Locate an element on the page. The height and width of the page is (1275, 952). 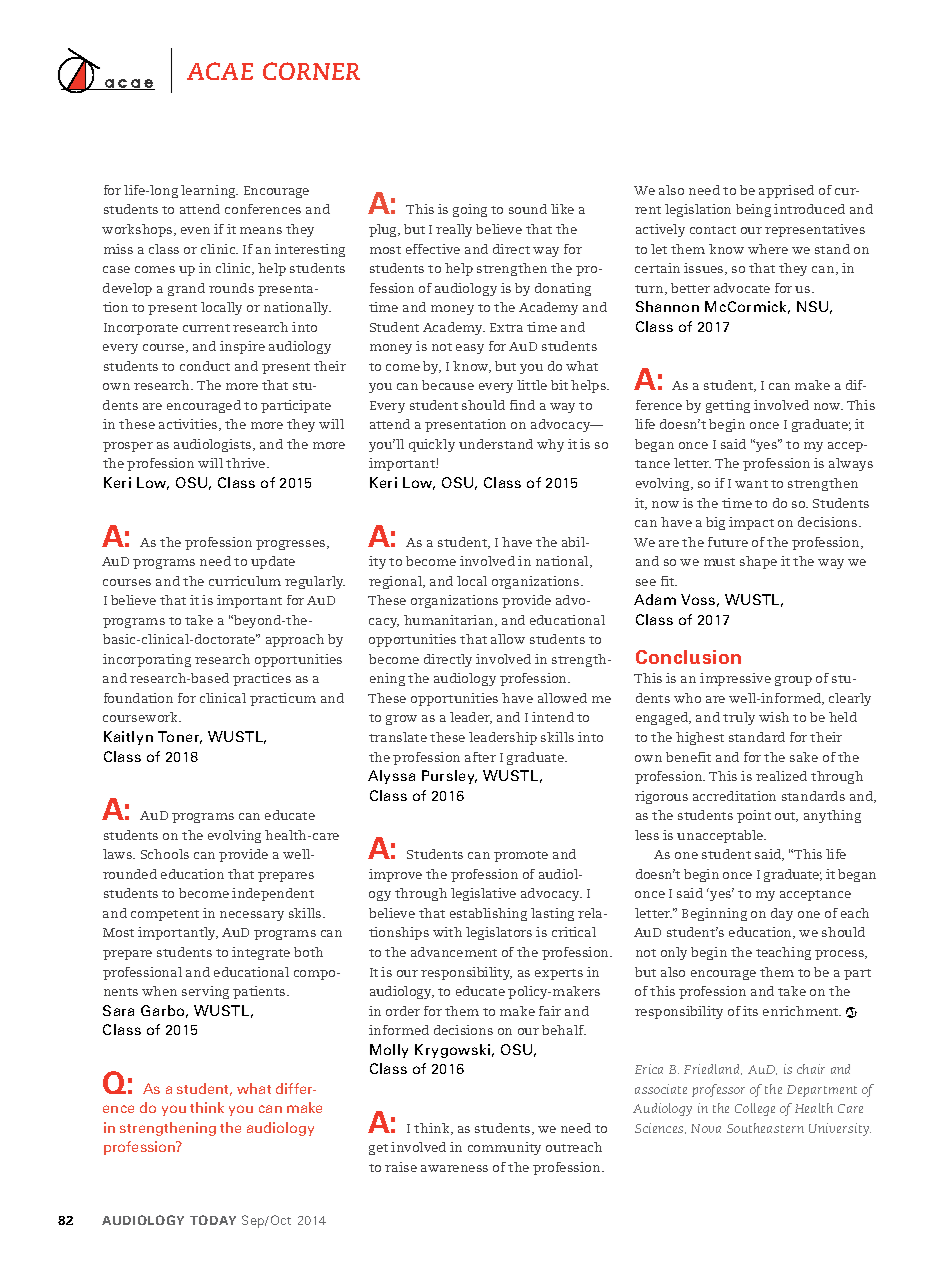
intend is located at coordinates (553, 717).
